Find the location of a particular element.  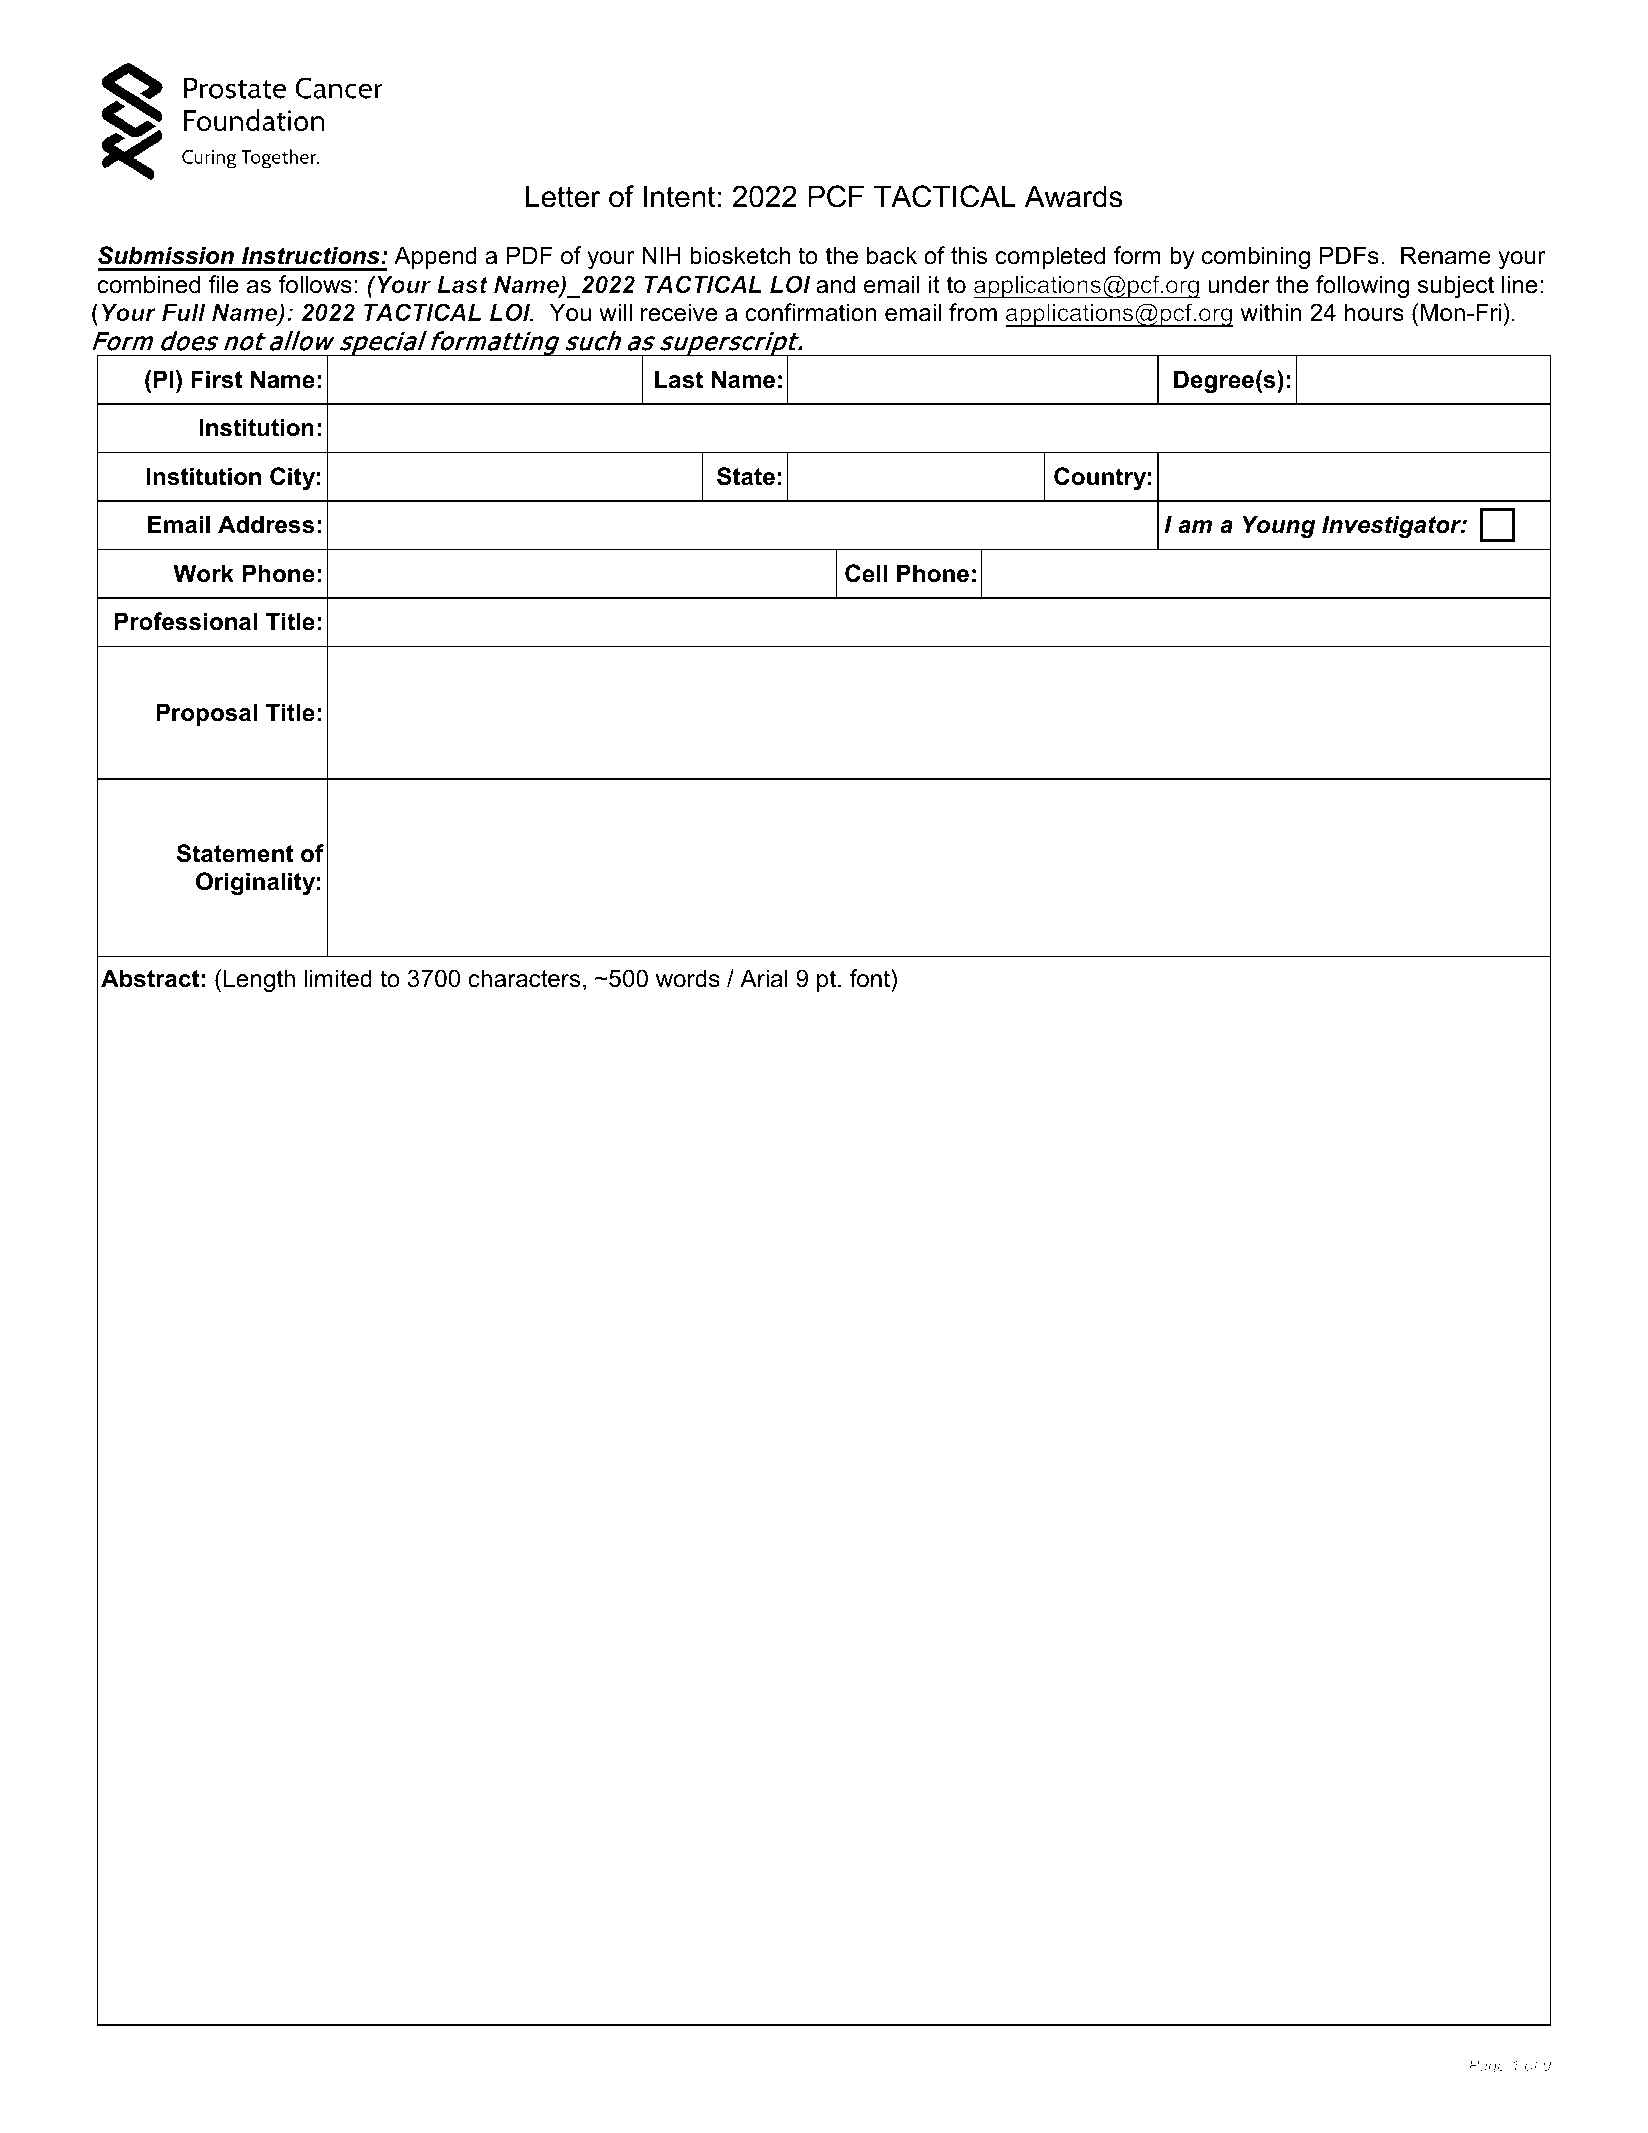

Page is located at coordinates (1487, 2066).
